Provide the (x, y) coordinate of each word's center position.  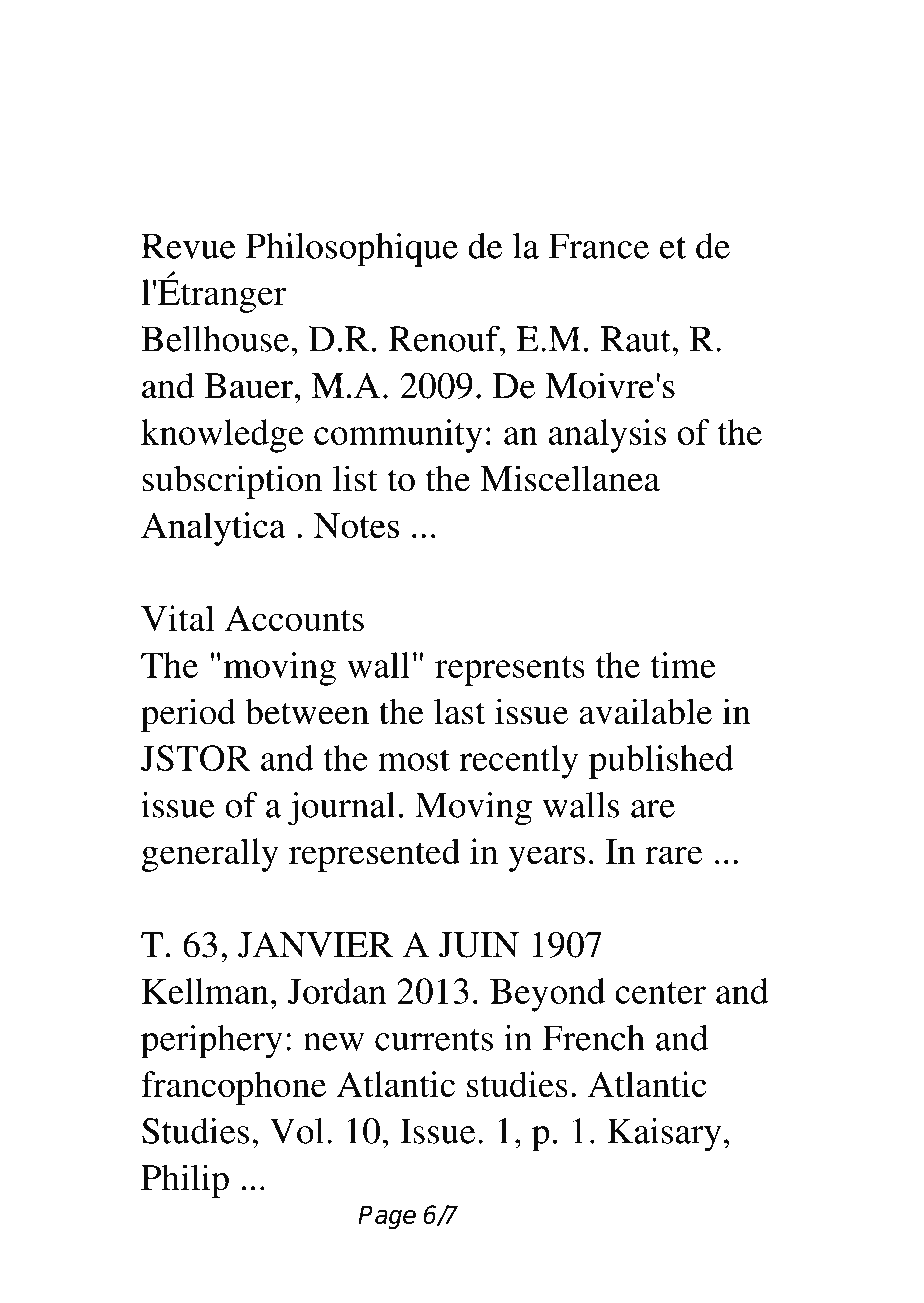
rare (674, 855)
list (355, 478)
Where (209, 75)
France (599, 246)
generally (210, 855)
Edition (679, 509)
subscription (232, 482)
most (414, 760)
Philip (185, 1181)
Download (491, 75)
